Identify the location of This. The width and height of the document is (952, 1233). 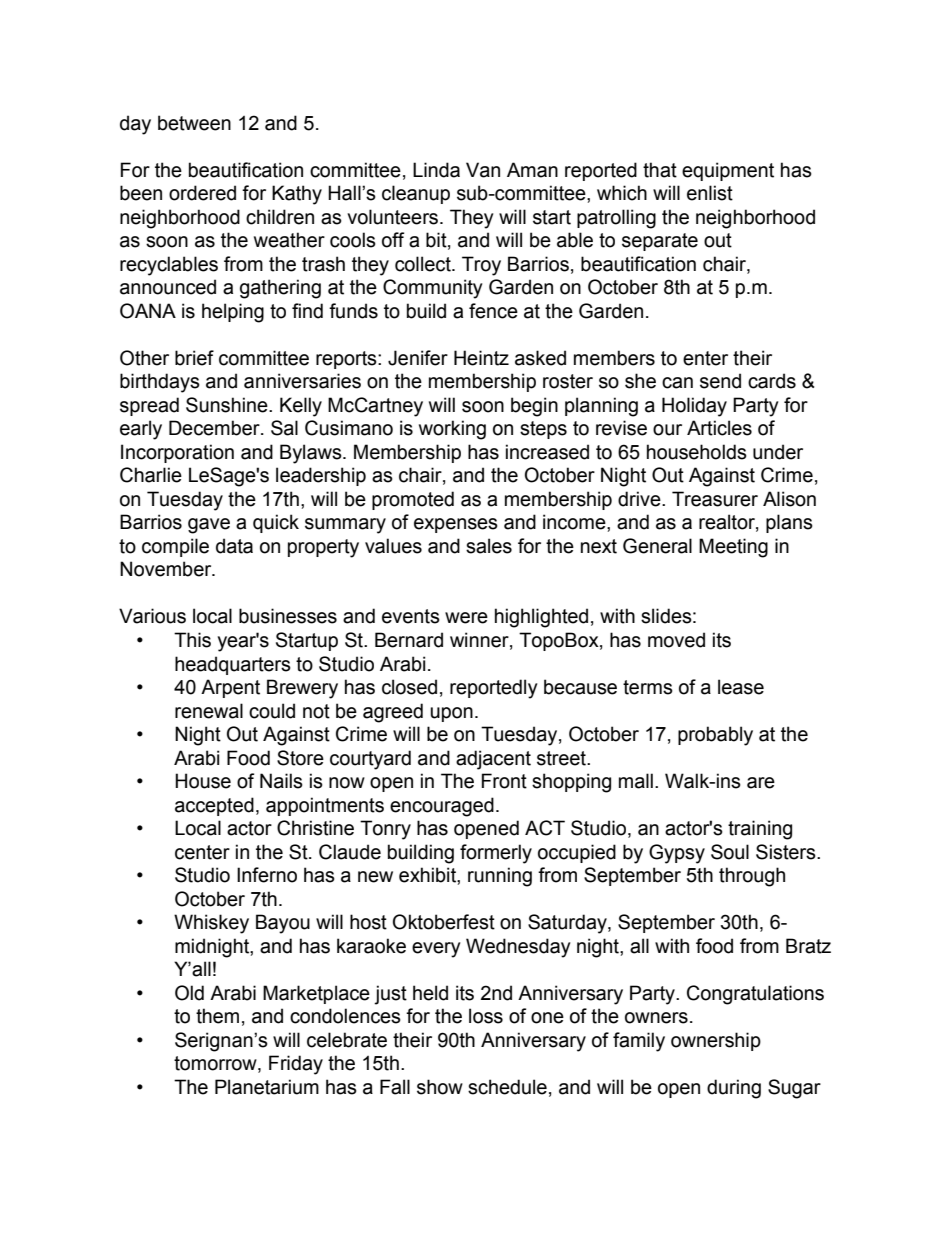
(192, 640).
